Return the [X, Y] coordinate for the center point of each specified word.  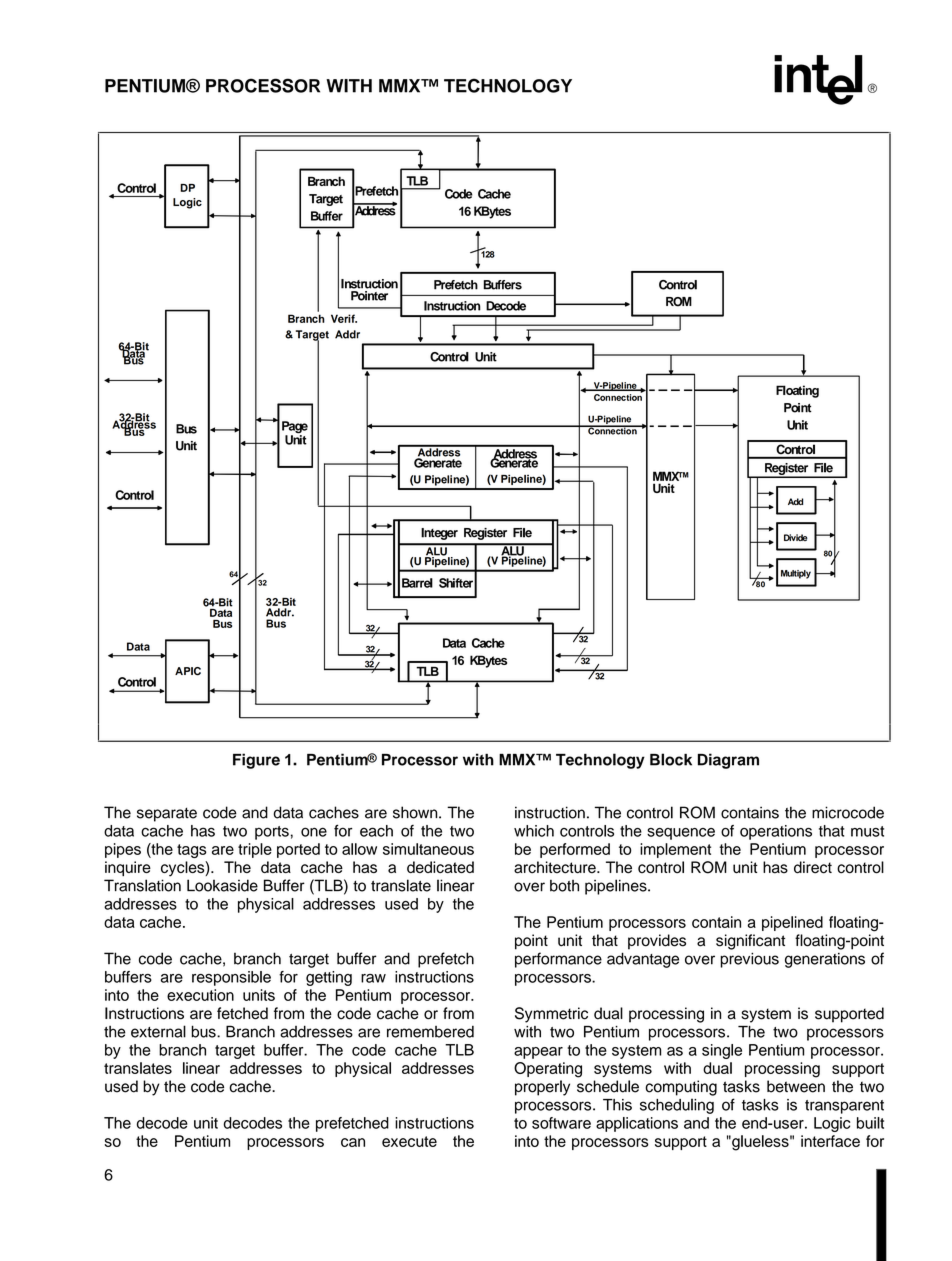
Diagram [728, 761]
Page [295, 428]
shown [416, 812]
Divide [796, 537]
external [158, 1031]
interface [830, 1141]
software [561, 1123]
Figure [256, 761]
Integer [439, 534]
